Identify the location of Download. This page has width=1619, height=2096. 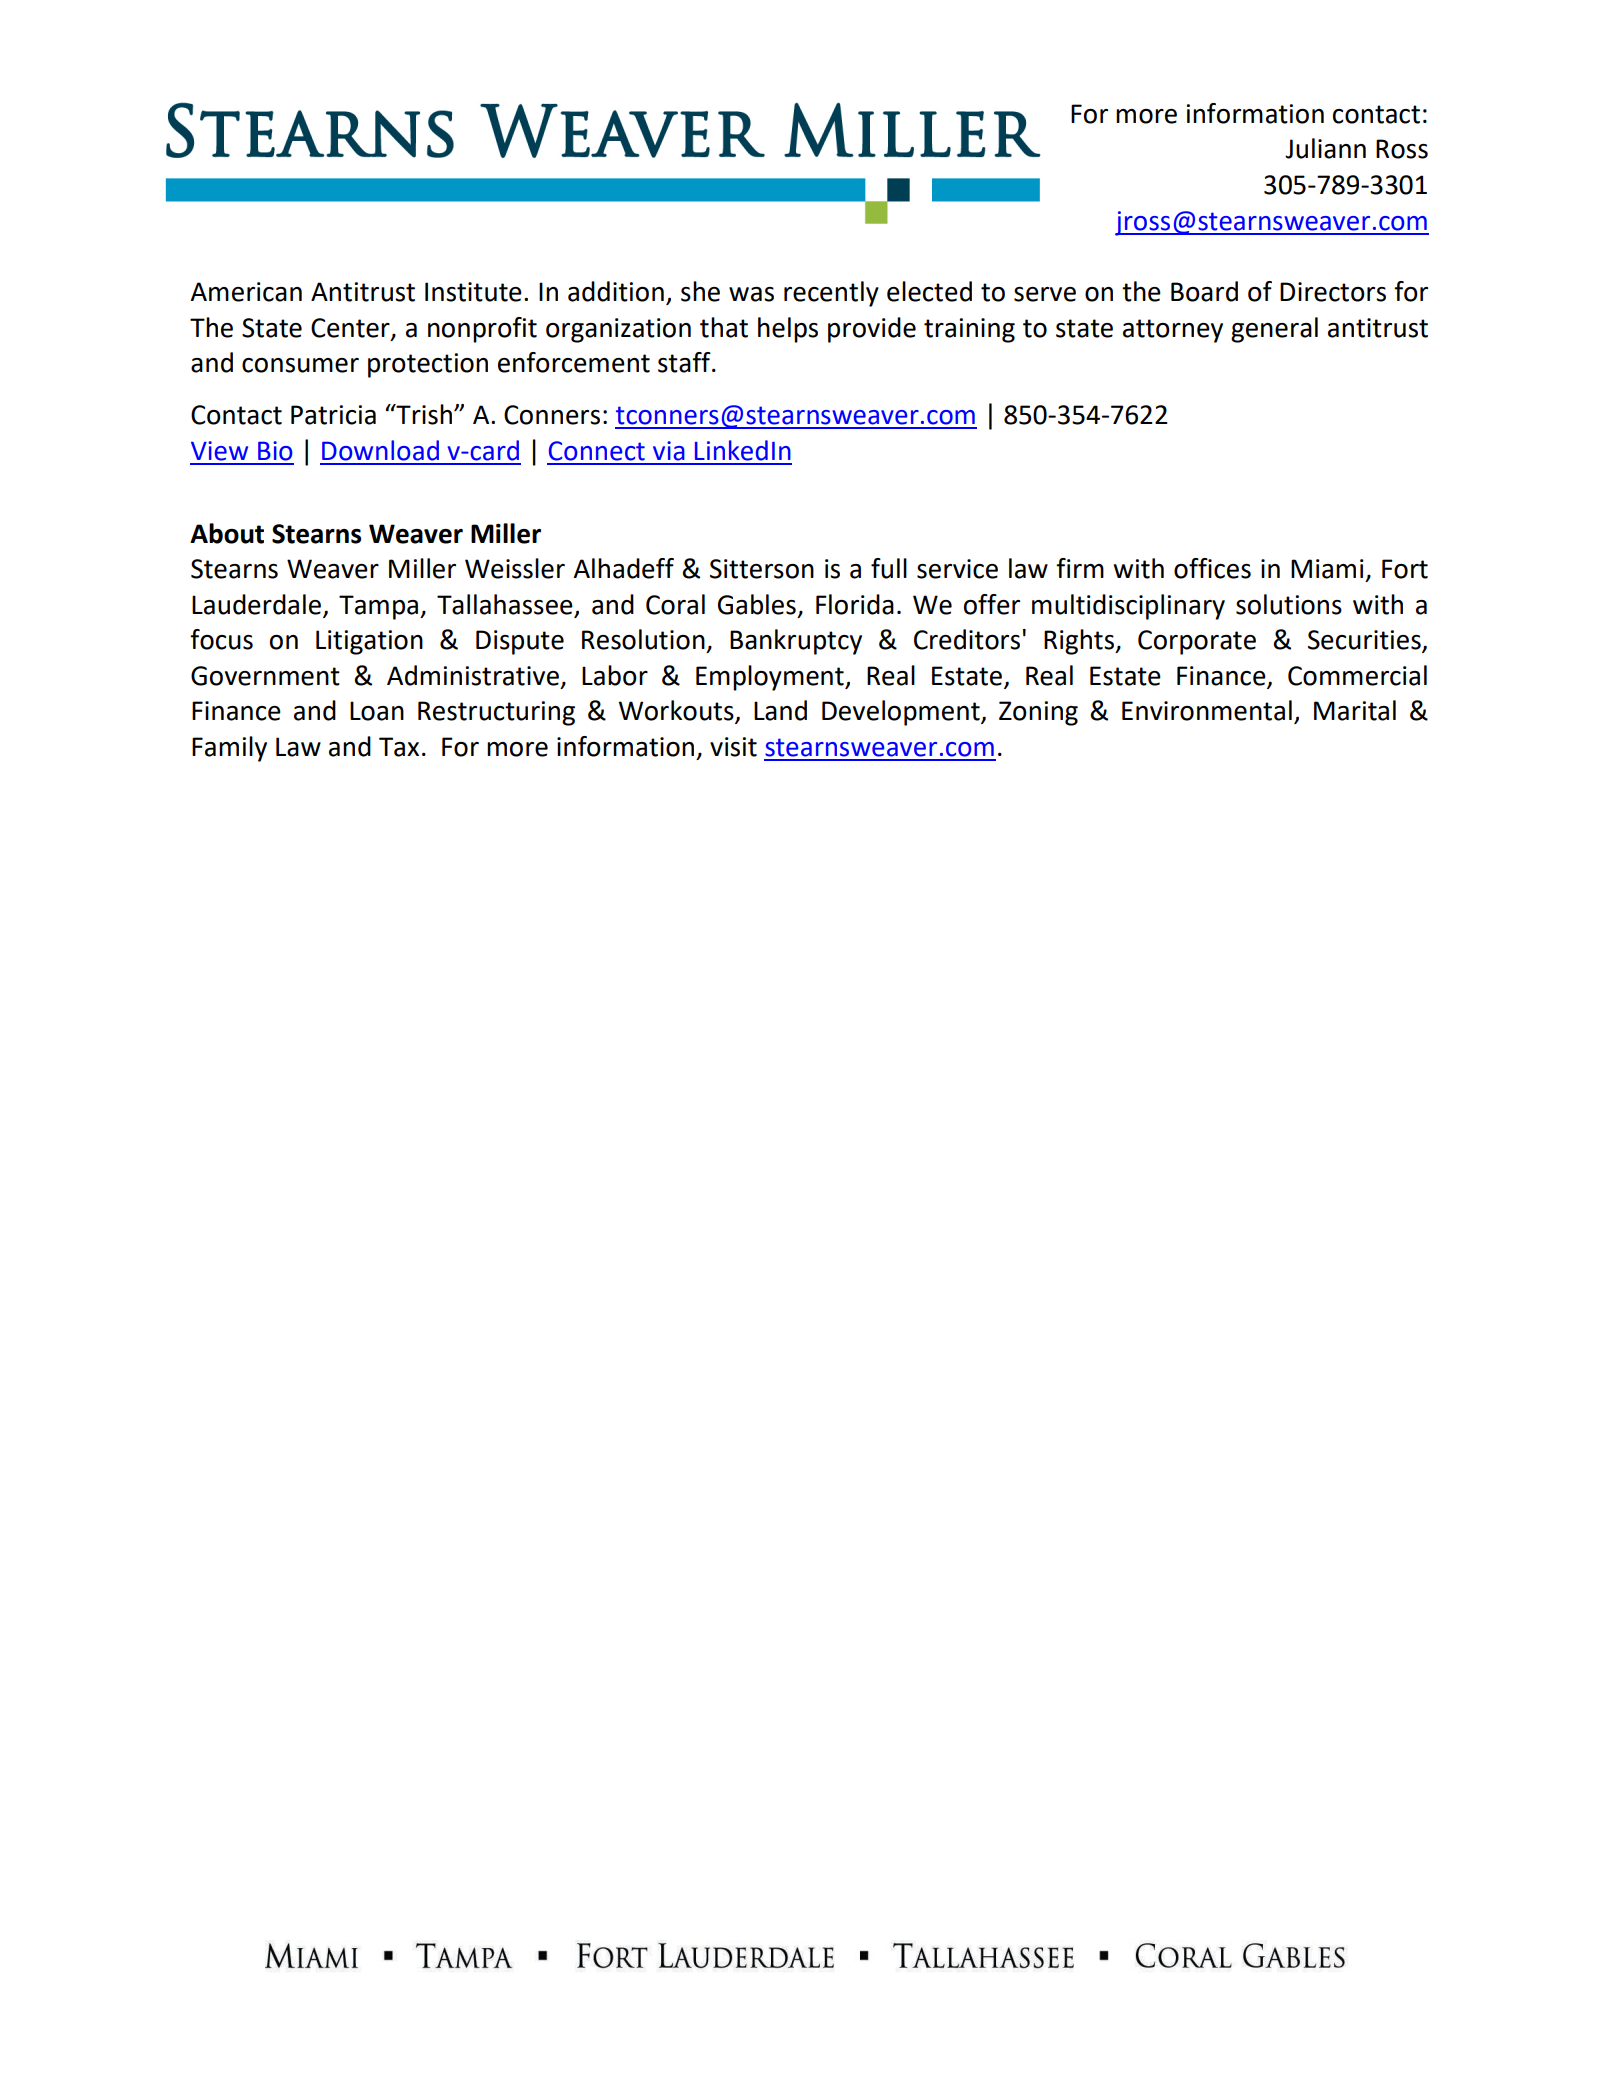
(380, 450).
